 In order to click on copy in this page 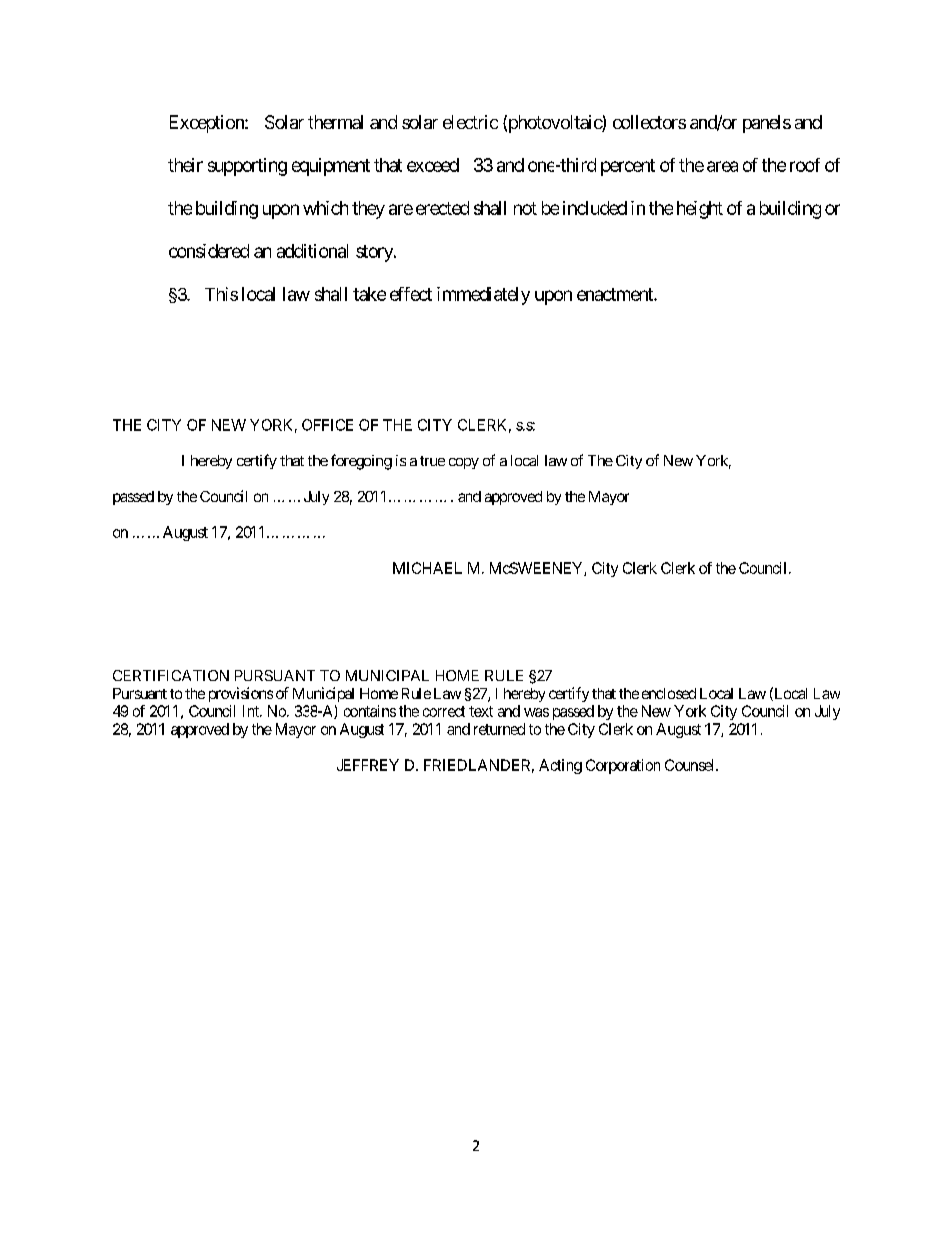, I will do `click(464, 463)`.
